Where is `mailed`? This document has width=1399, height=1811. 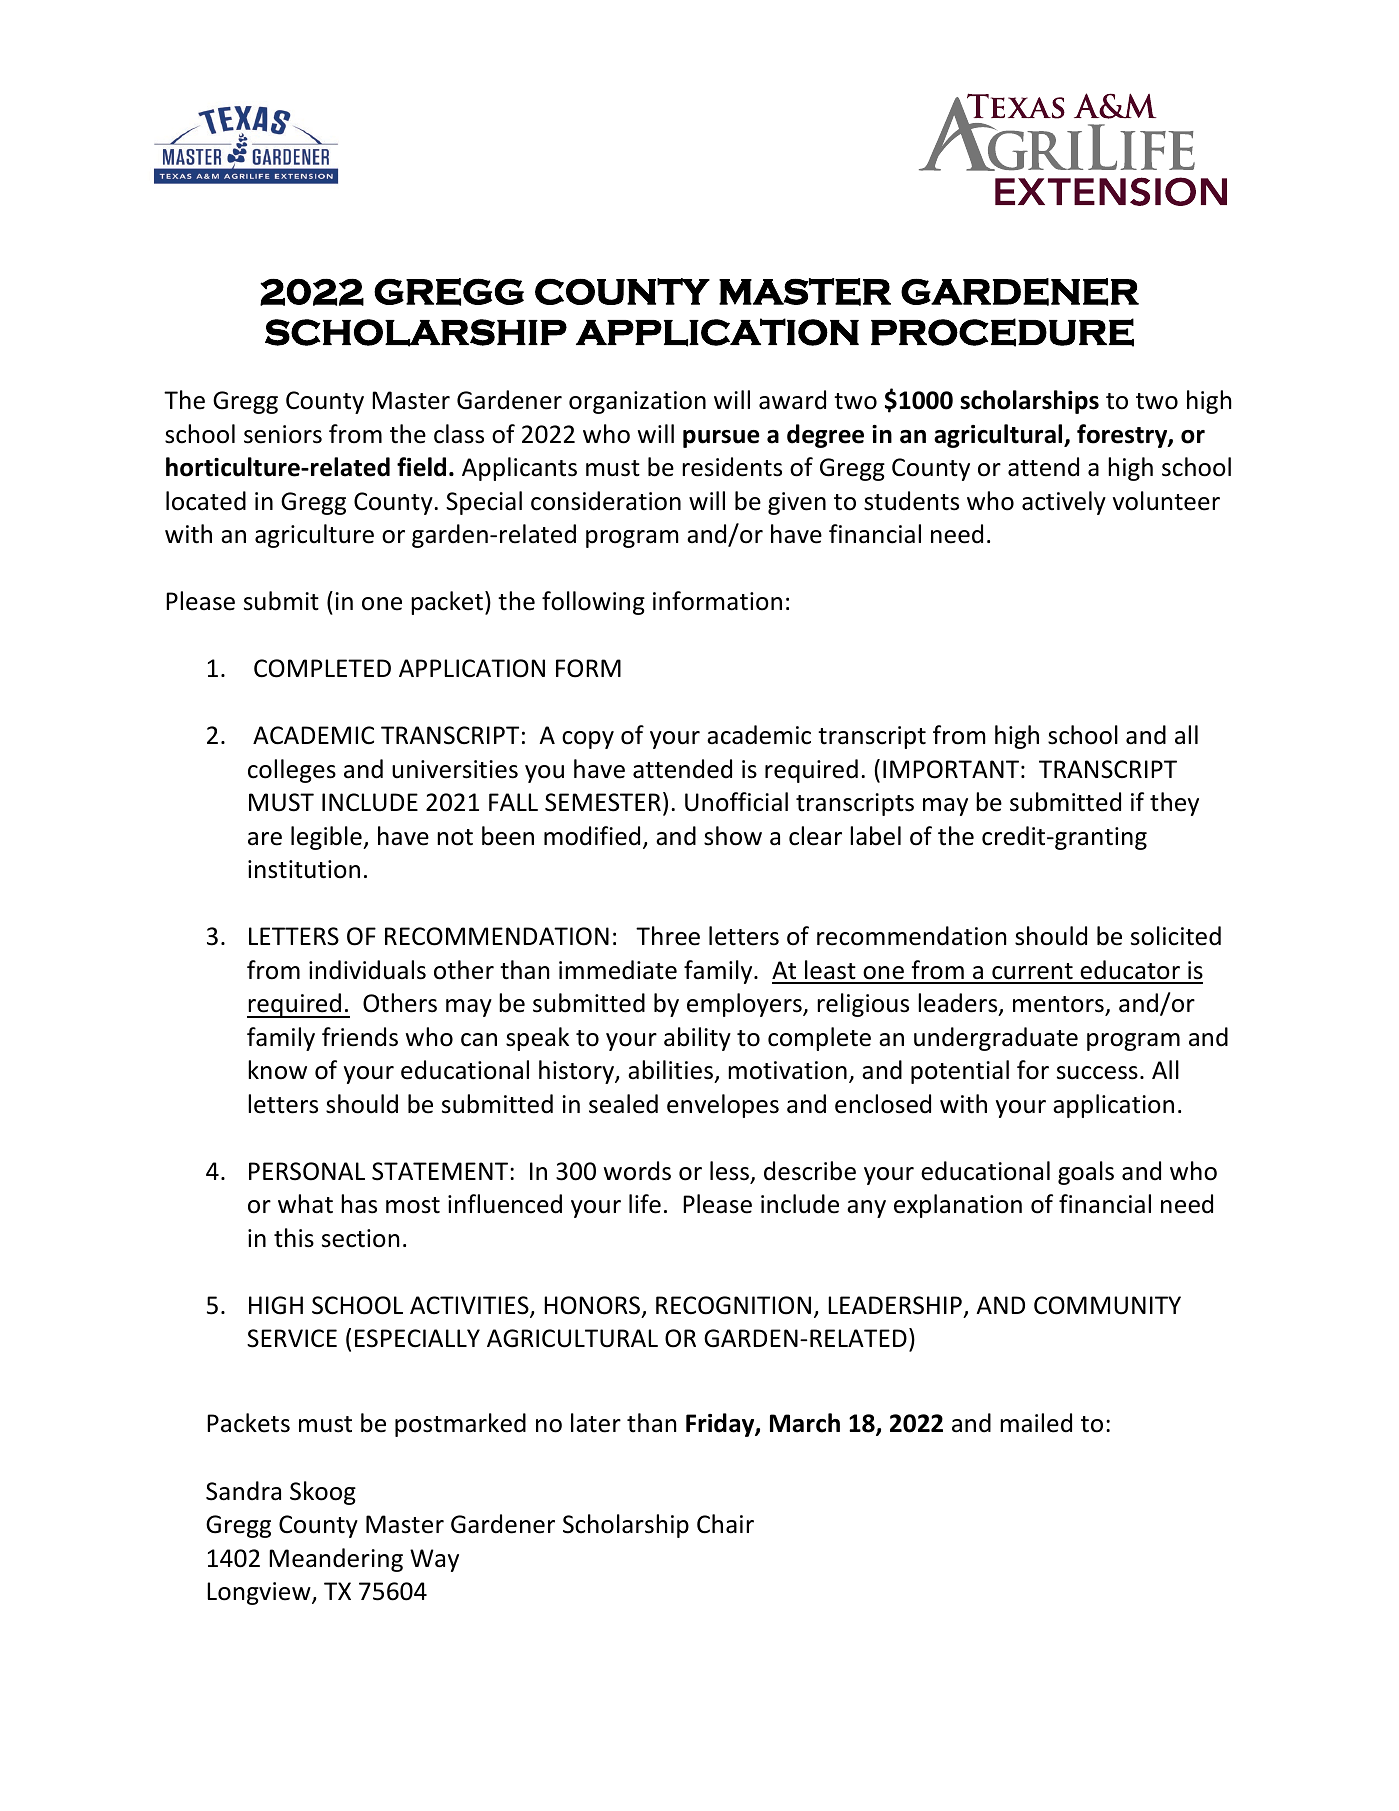 mailed is located at coordinates (1036, 1423).
